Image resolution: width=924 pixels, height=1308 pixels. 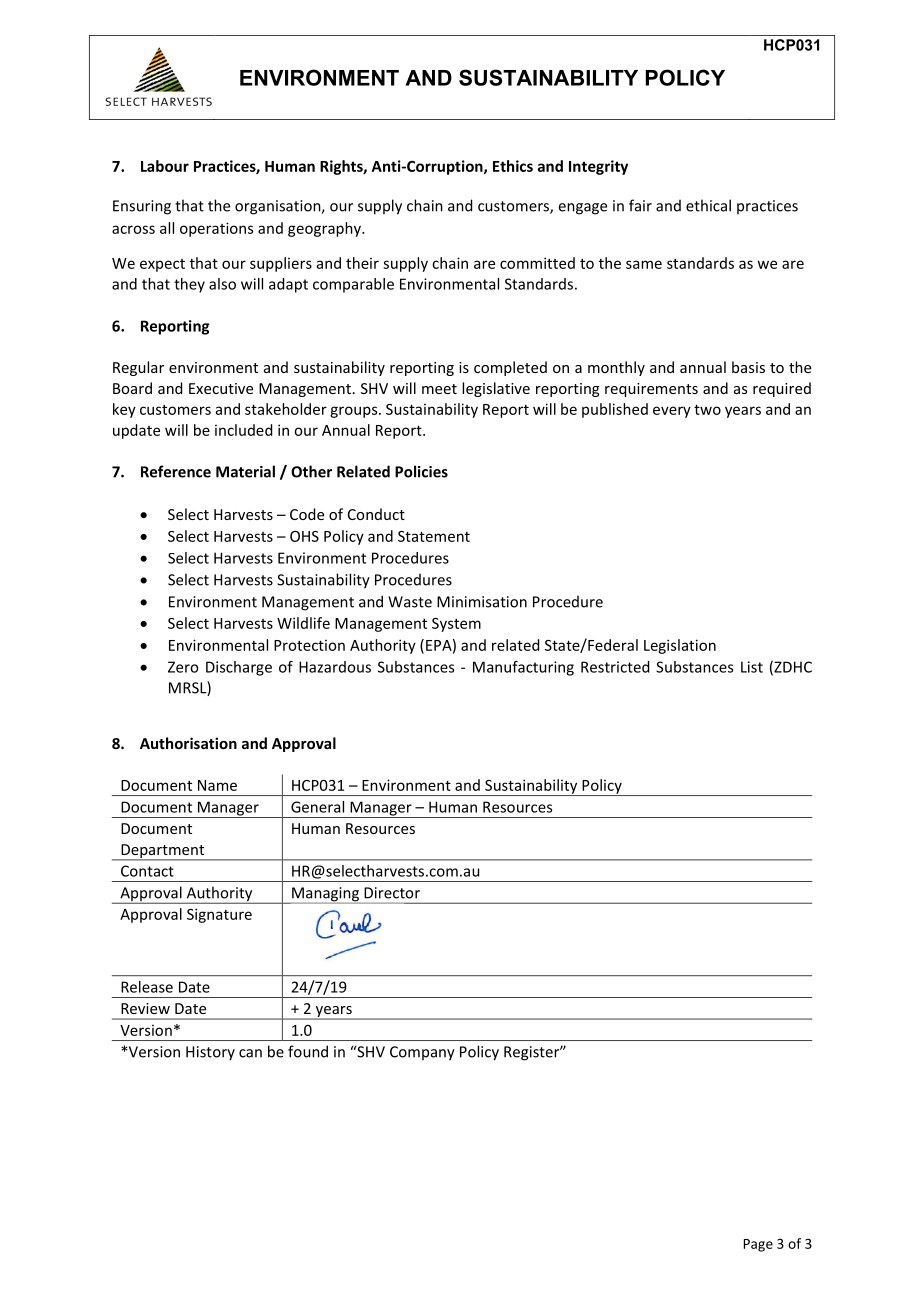 What do you see at coordinates (392, 893) in the screenshot?
I see `Director` at bounding box center [392, 893].
